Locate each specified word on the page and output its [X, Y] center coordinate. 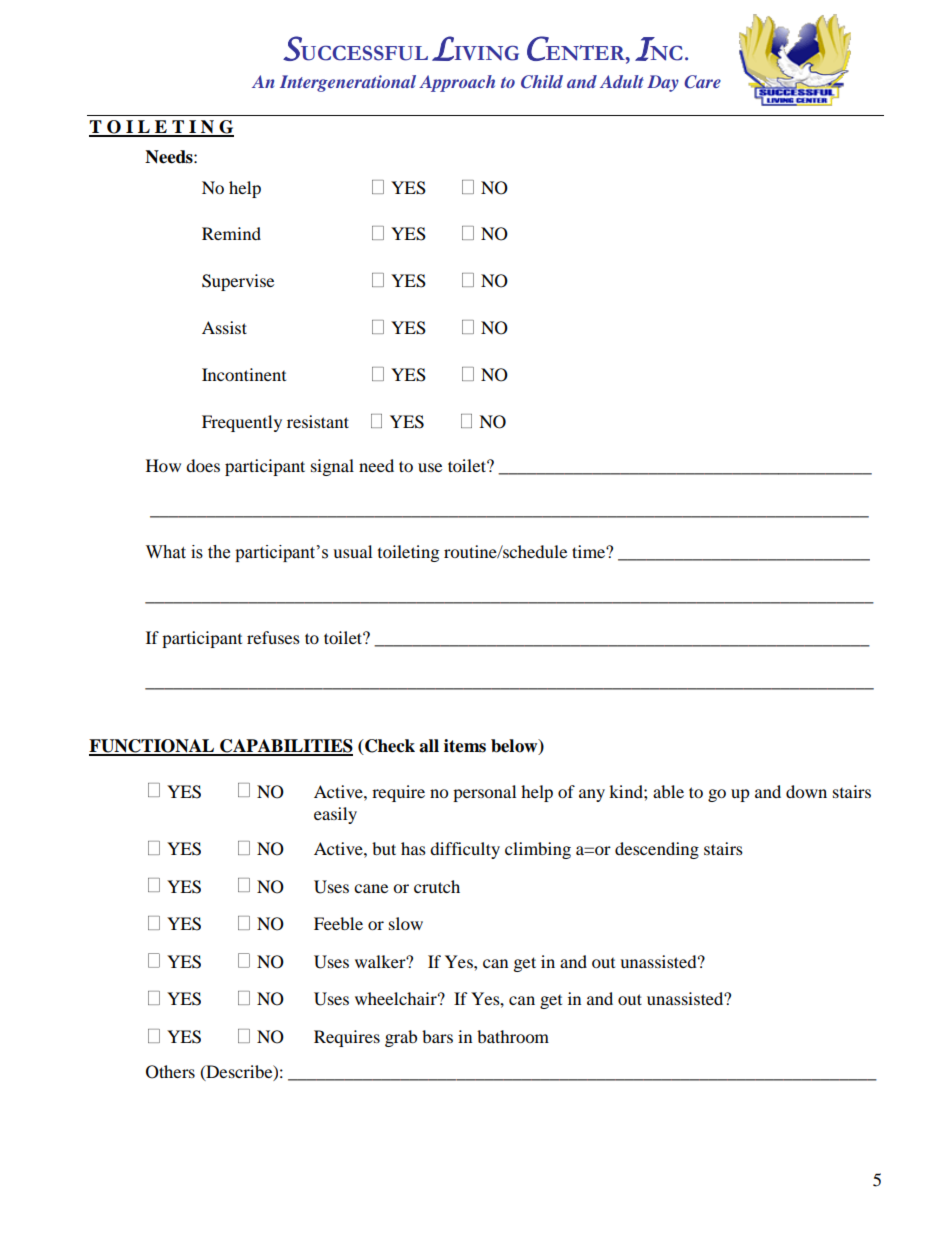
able [668, 791]
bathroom [513, 1036]
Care [702, 82]
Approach [457, 83]
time [589, 551]
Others [170, 1072]
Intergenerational [348, 83]
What [166, 552]
